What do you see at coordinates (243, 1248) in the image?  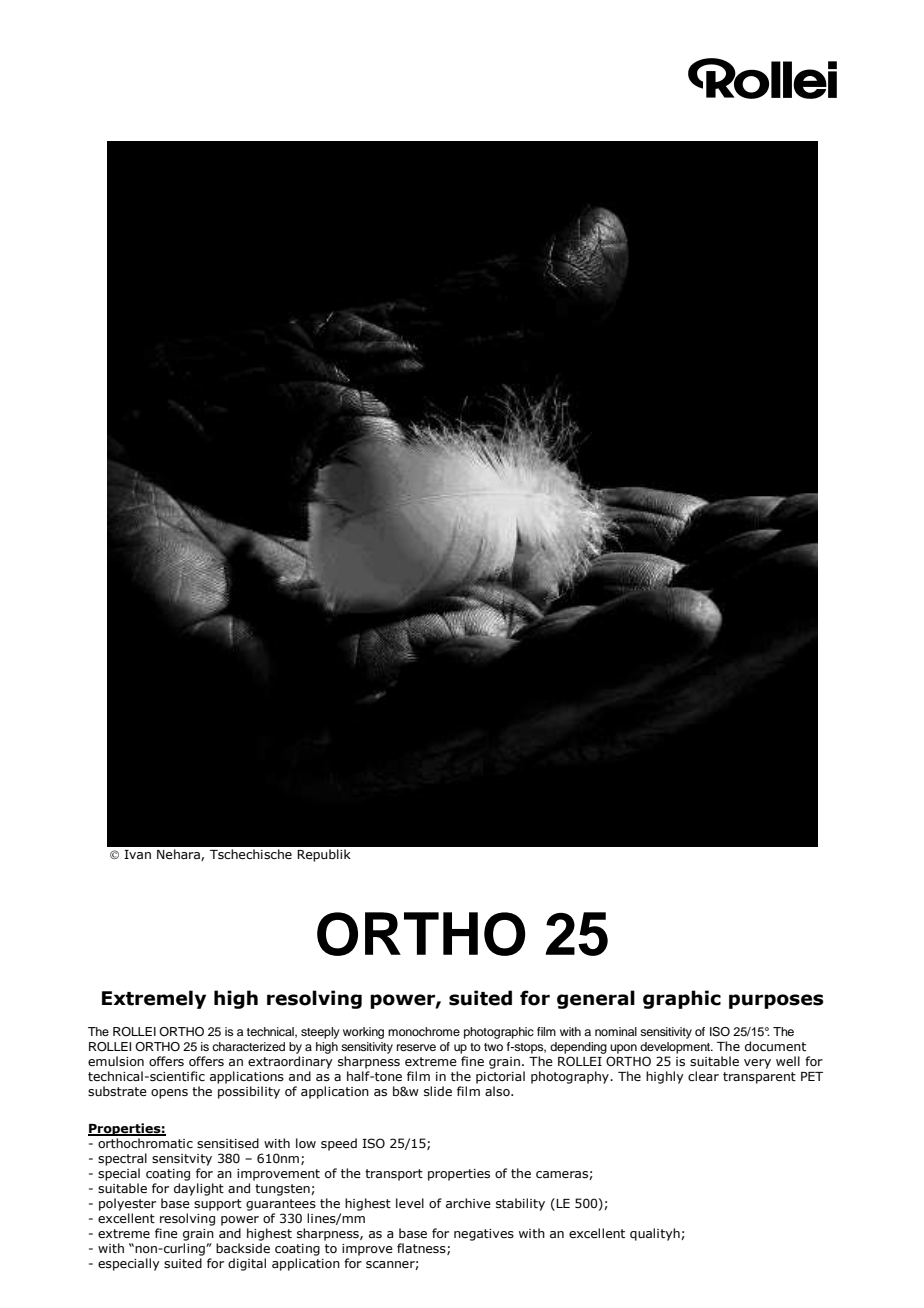 I see `backside` at bounding box center [243, 1248].
